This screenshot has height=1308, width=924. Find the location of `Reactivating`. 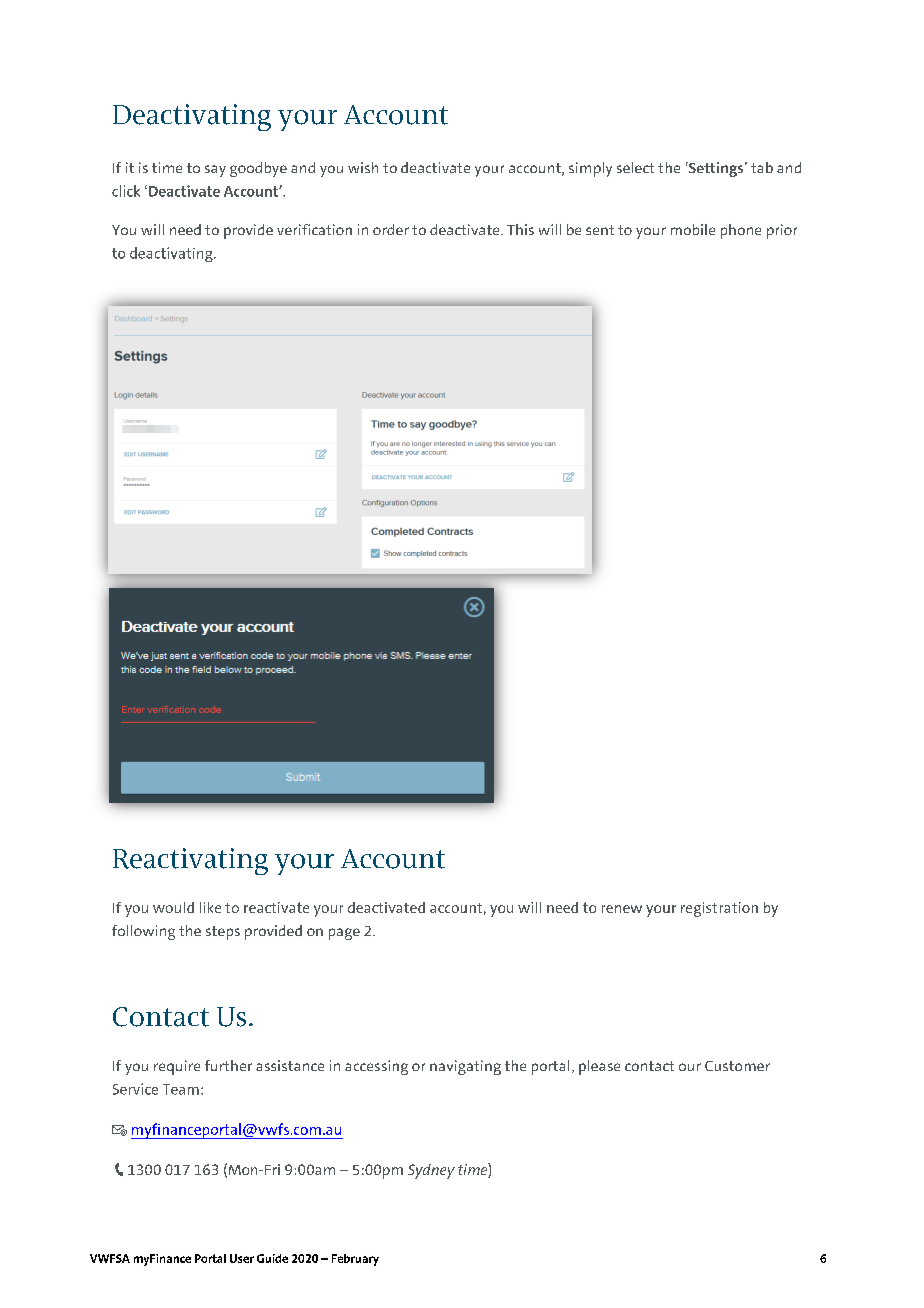

Reactivating is located at coordinates (190, 861).
